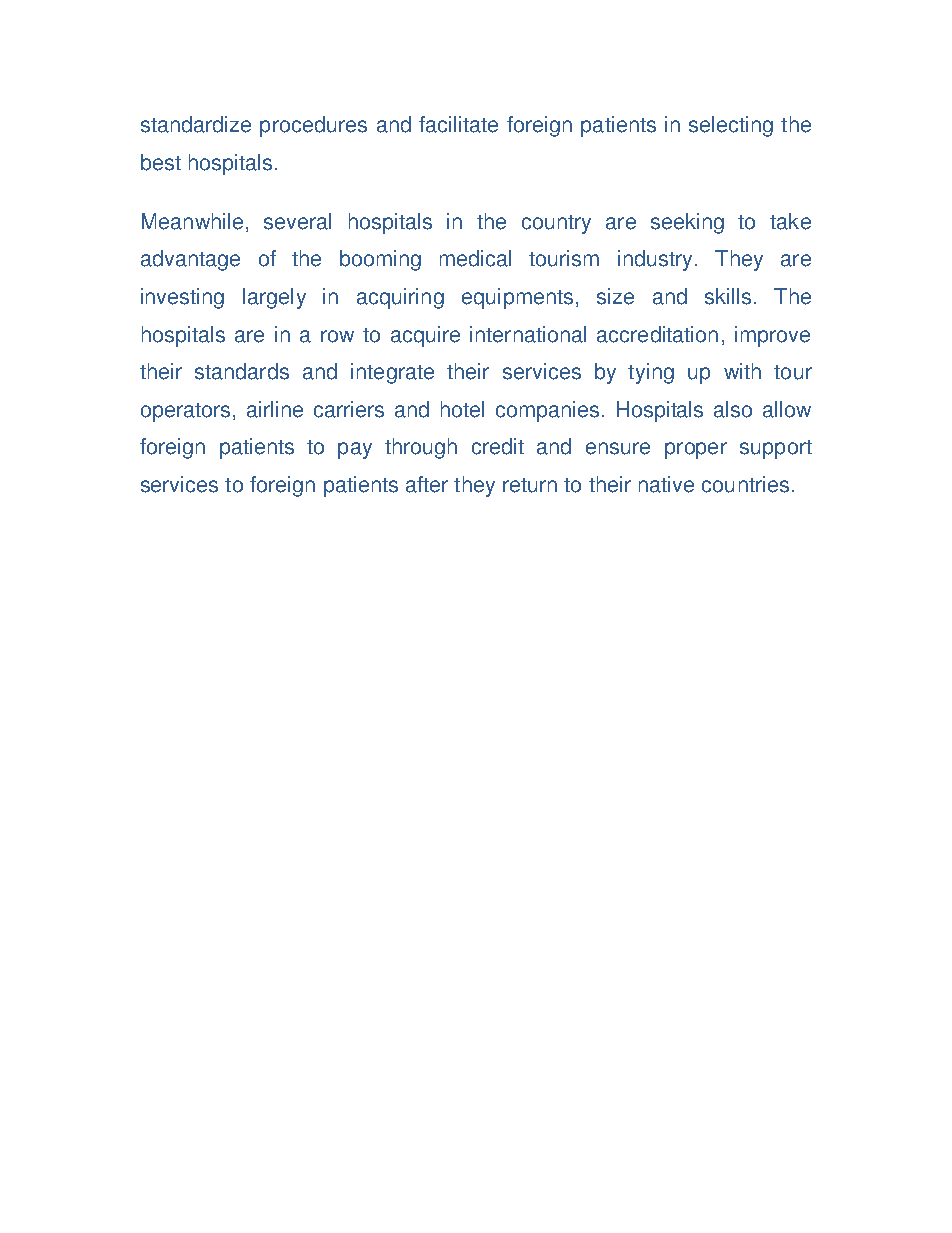 Image resolution: width=952 pixels, height=1233 pixels. Describe the element at coordinates (355, 450) in the screenshot. I see `pay` at that location.
